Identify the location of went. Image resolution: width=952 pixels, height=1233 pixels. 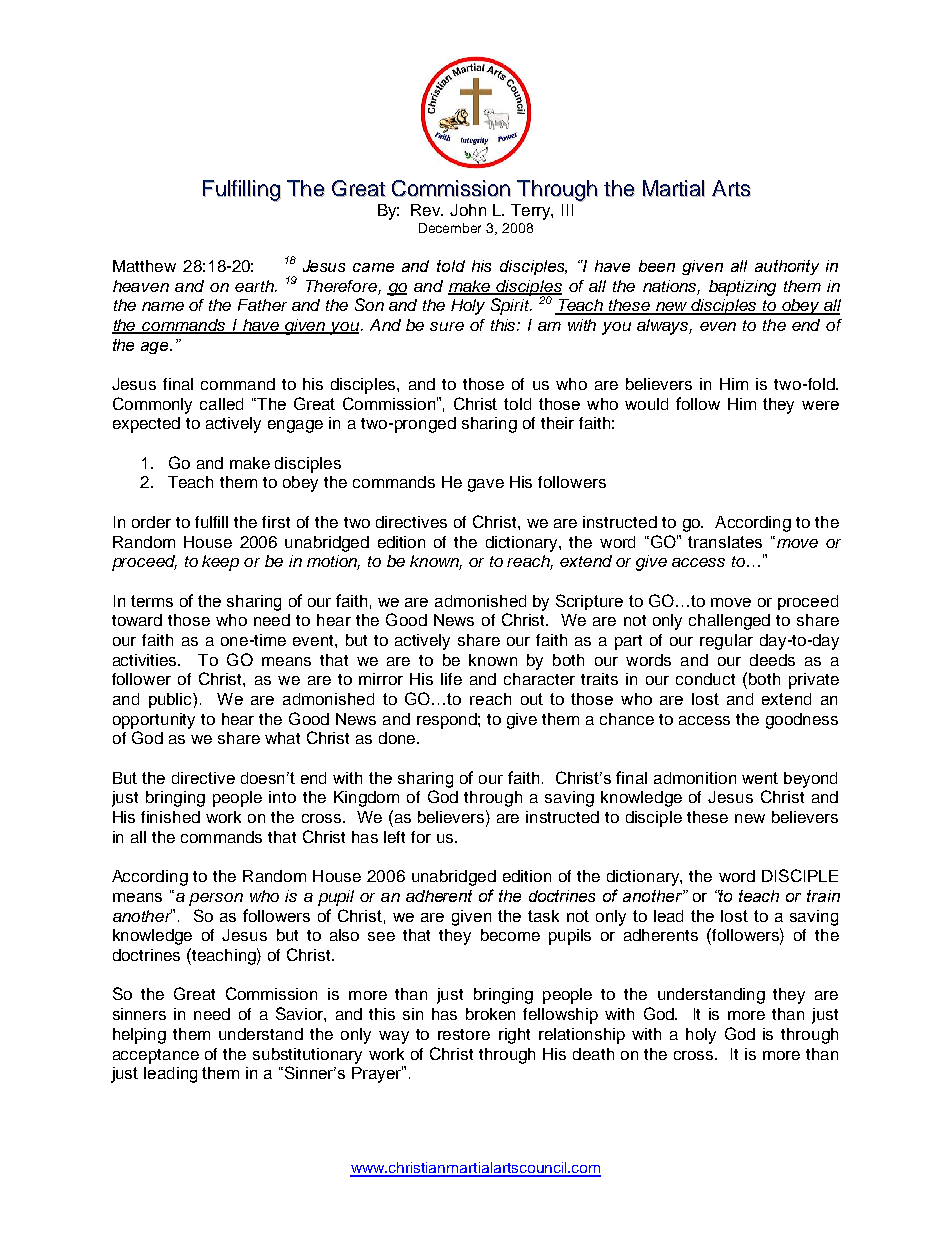
(760, 778).
